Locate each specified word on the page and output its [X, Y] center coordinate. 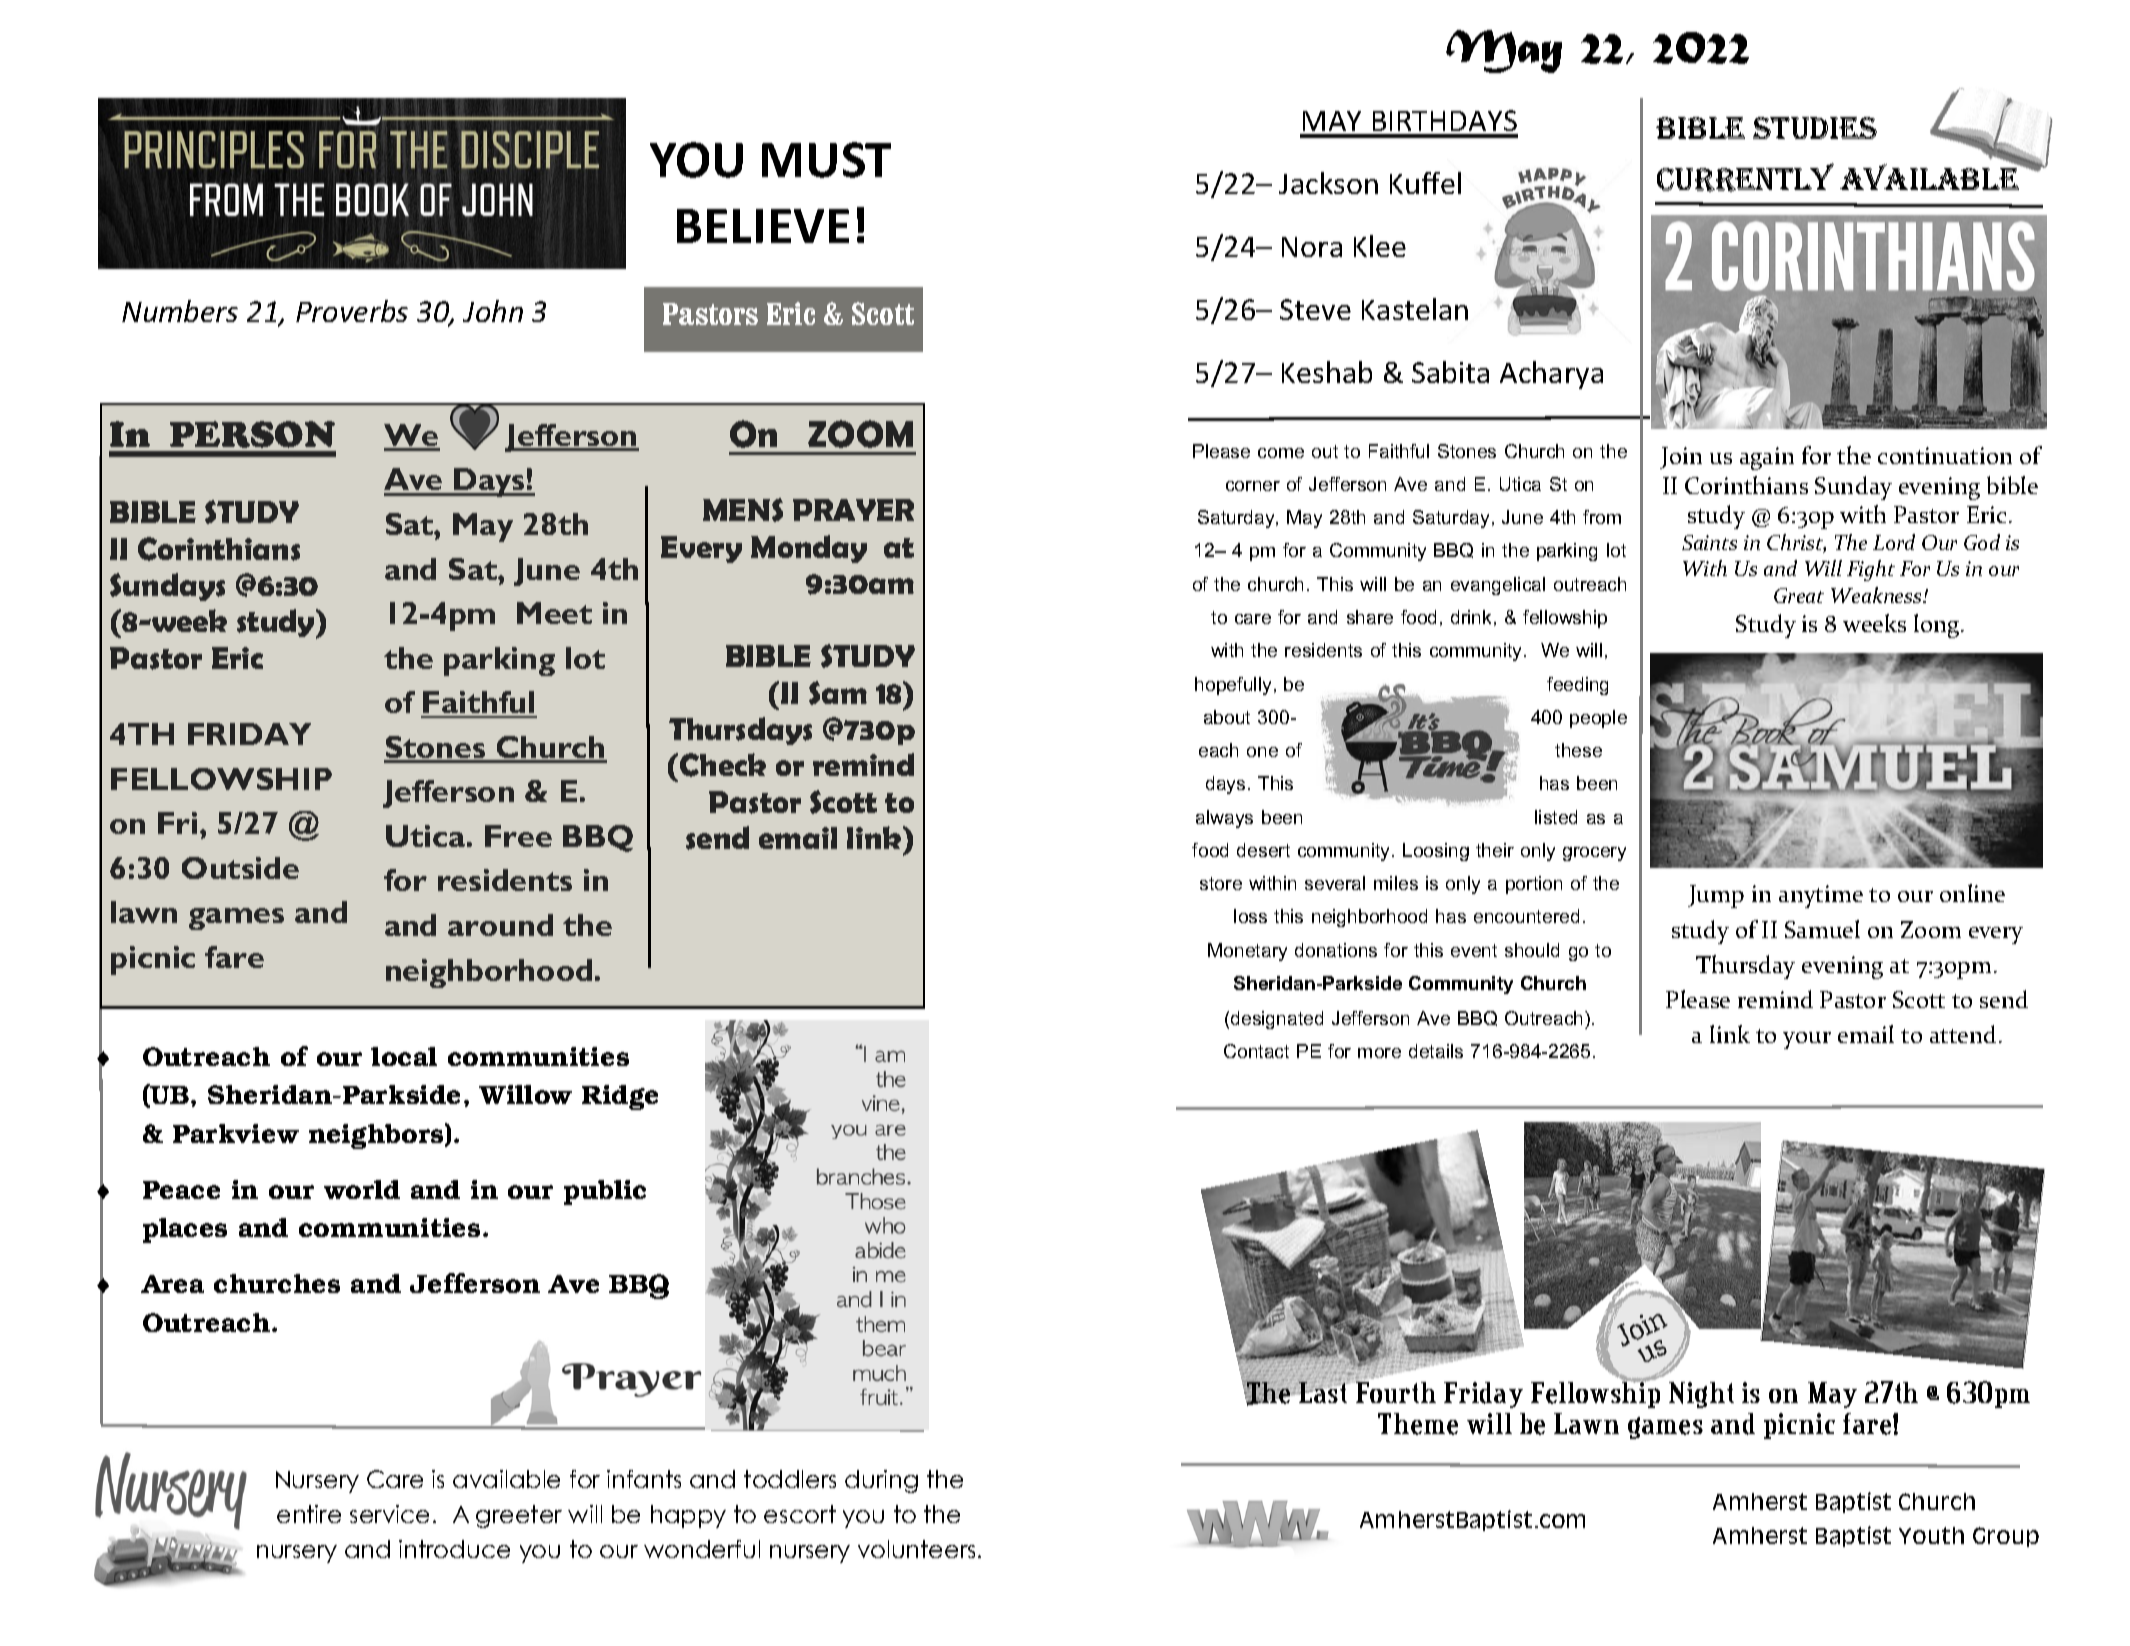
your [1807, 1040]
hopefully [1233, 686]
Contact [1256, 1051]
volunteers [916, 1549]
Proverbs [352, 311]
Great [1799, 595]
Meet [554, 613]
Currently [1745, 177]
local [404, 1056]
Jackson [1328, 183]
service [389, 1514]
